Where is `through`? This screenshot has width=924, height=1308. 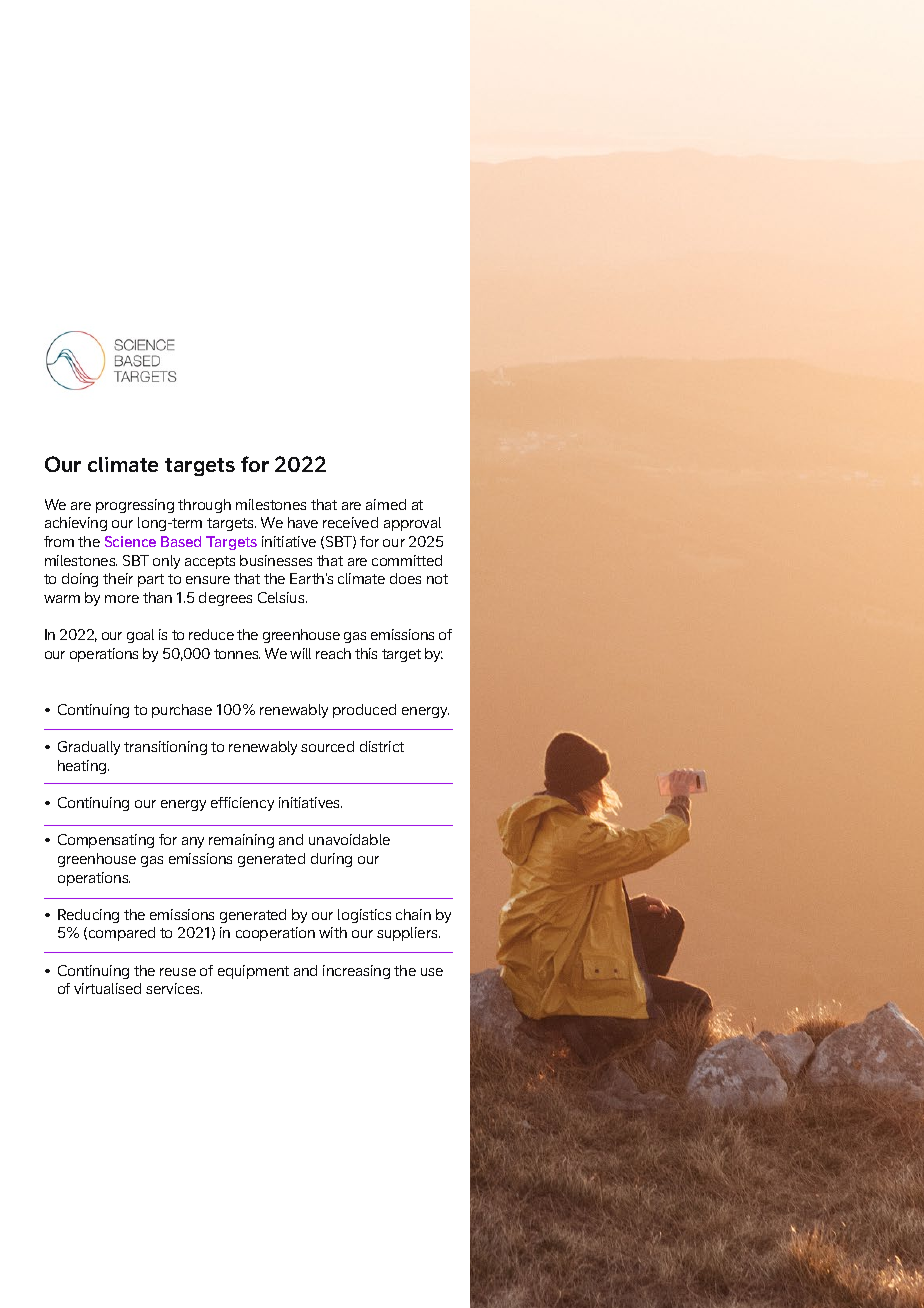 through is located at coordinates (204, 506).
